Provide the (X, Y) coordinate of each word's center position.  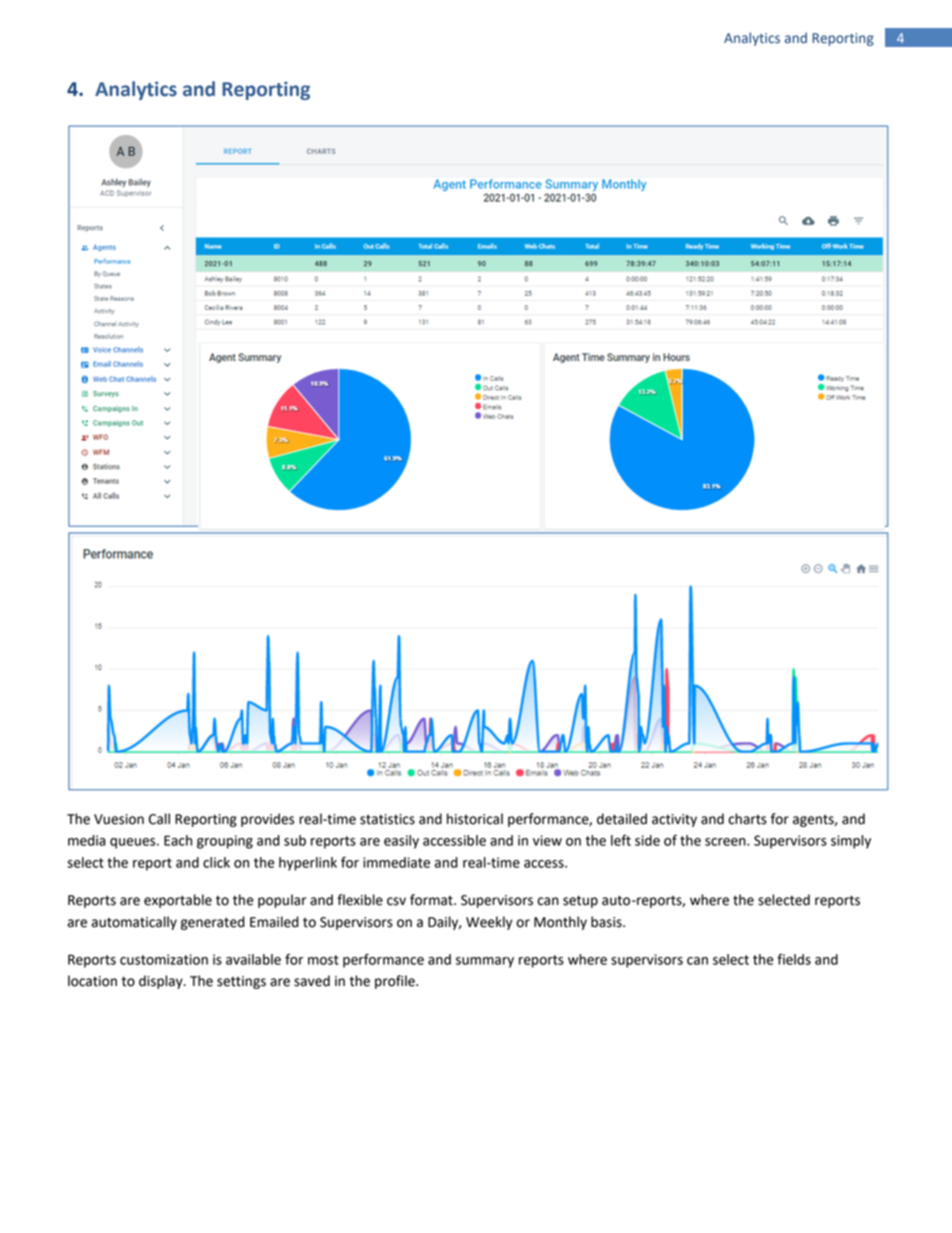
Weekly (489, 923)
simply (851, 842)
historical (475, 819)
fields (794, 959)
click (216, 862)
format (432, 900)
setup (580, 901)
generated (213, 923)
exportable (178, 901)
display (162, 982)
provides (267, 820)
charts (747, 819)
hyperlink (308, 864)
